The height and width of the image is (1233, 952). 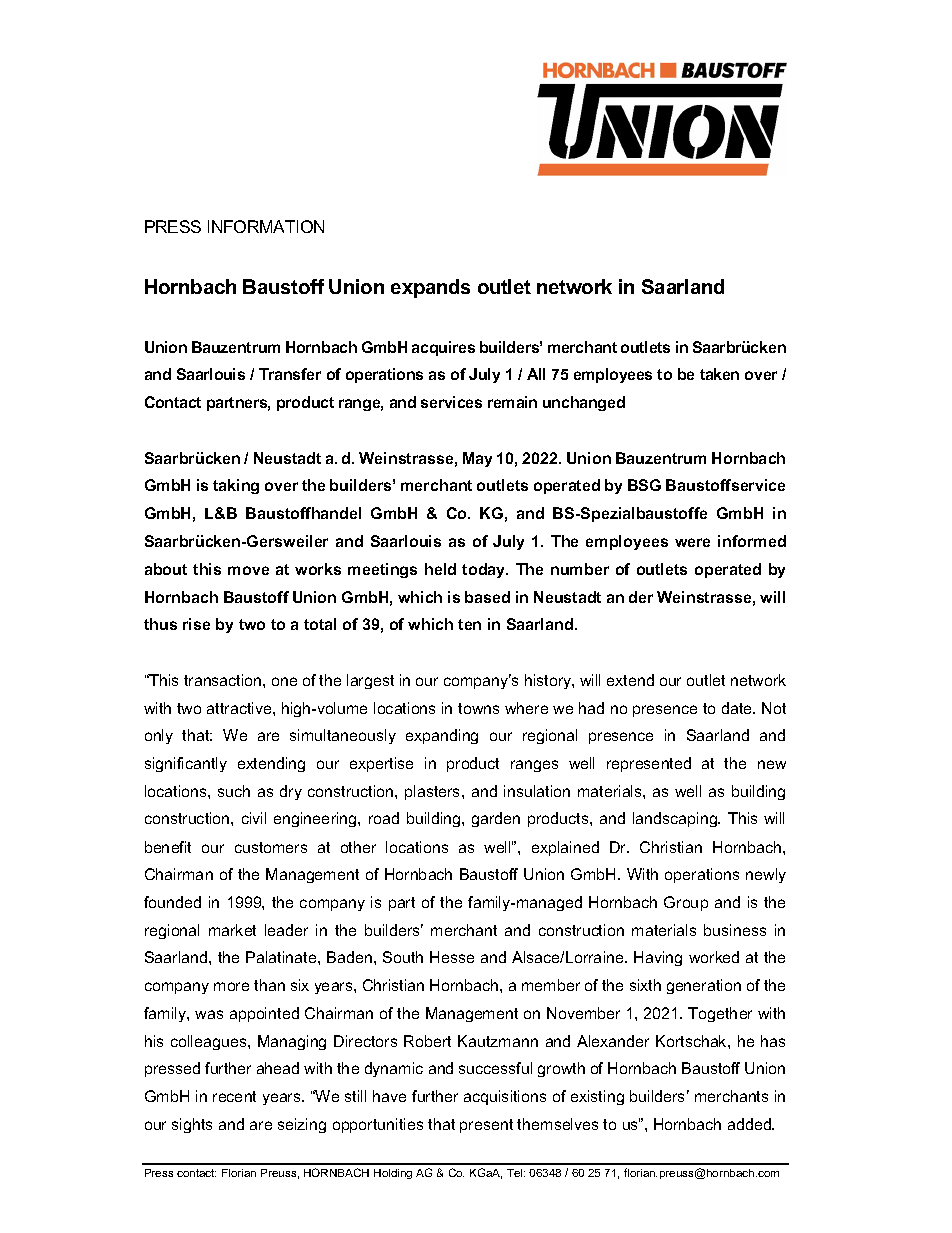 I want to click on move, so click(x=248, y=570).
